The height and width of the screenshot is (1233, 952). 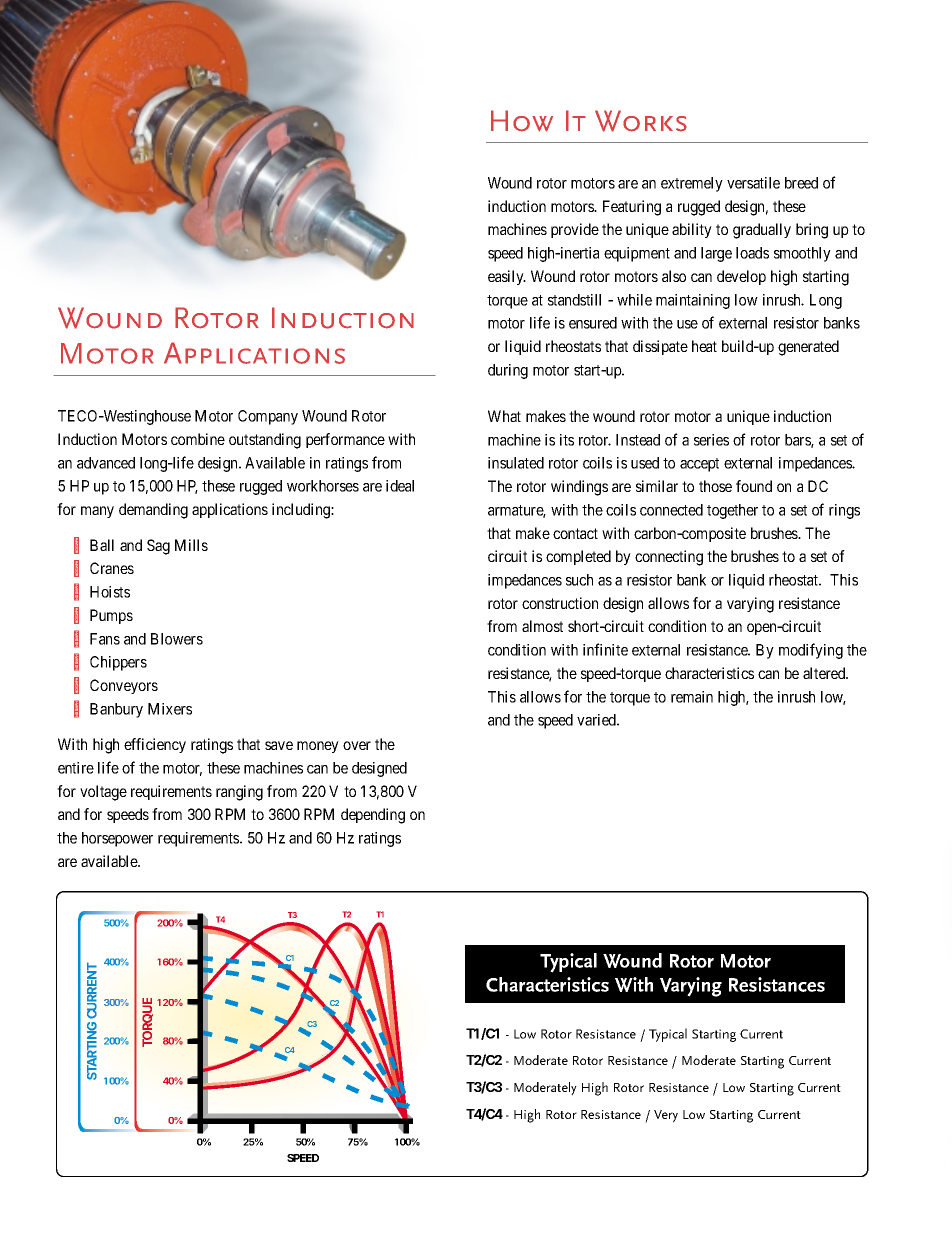 What do you see at coordinates (155, 745) in the screenshot?
I see `efficiency` at bounding box center [155, 745].
